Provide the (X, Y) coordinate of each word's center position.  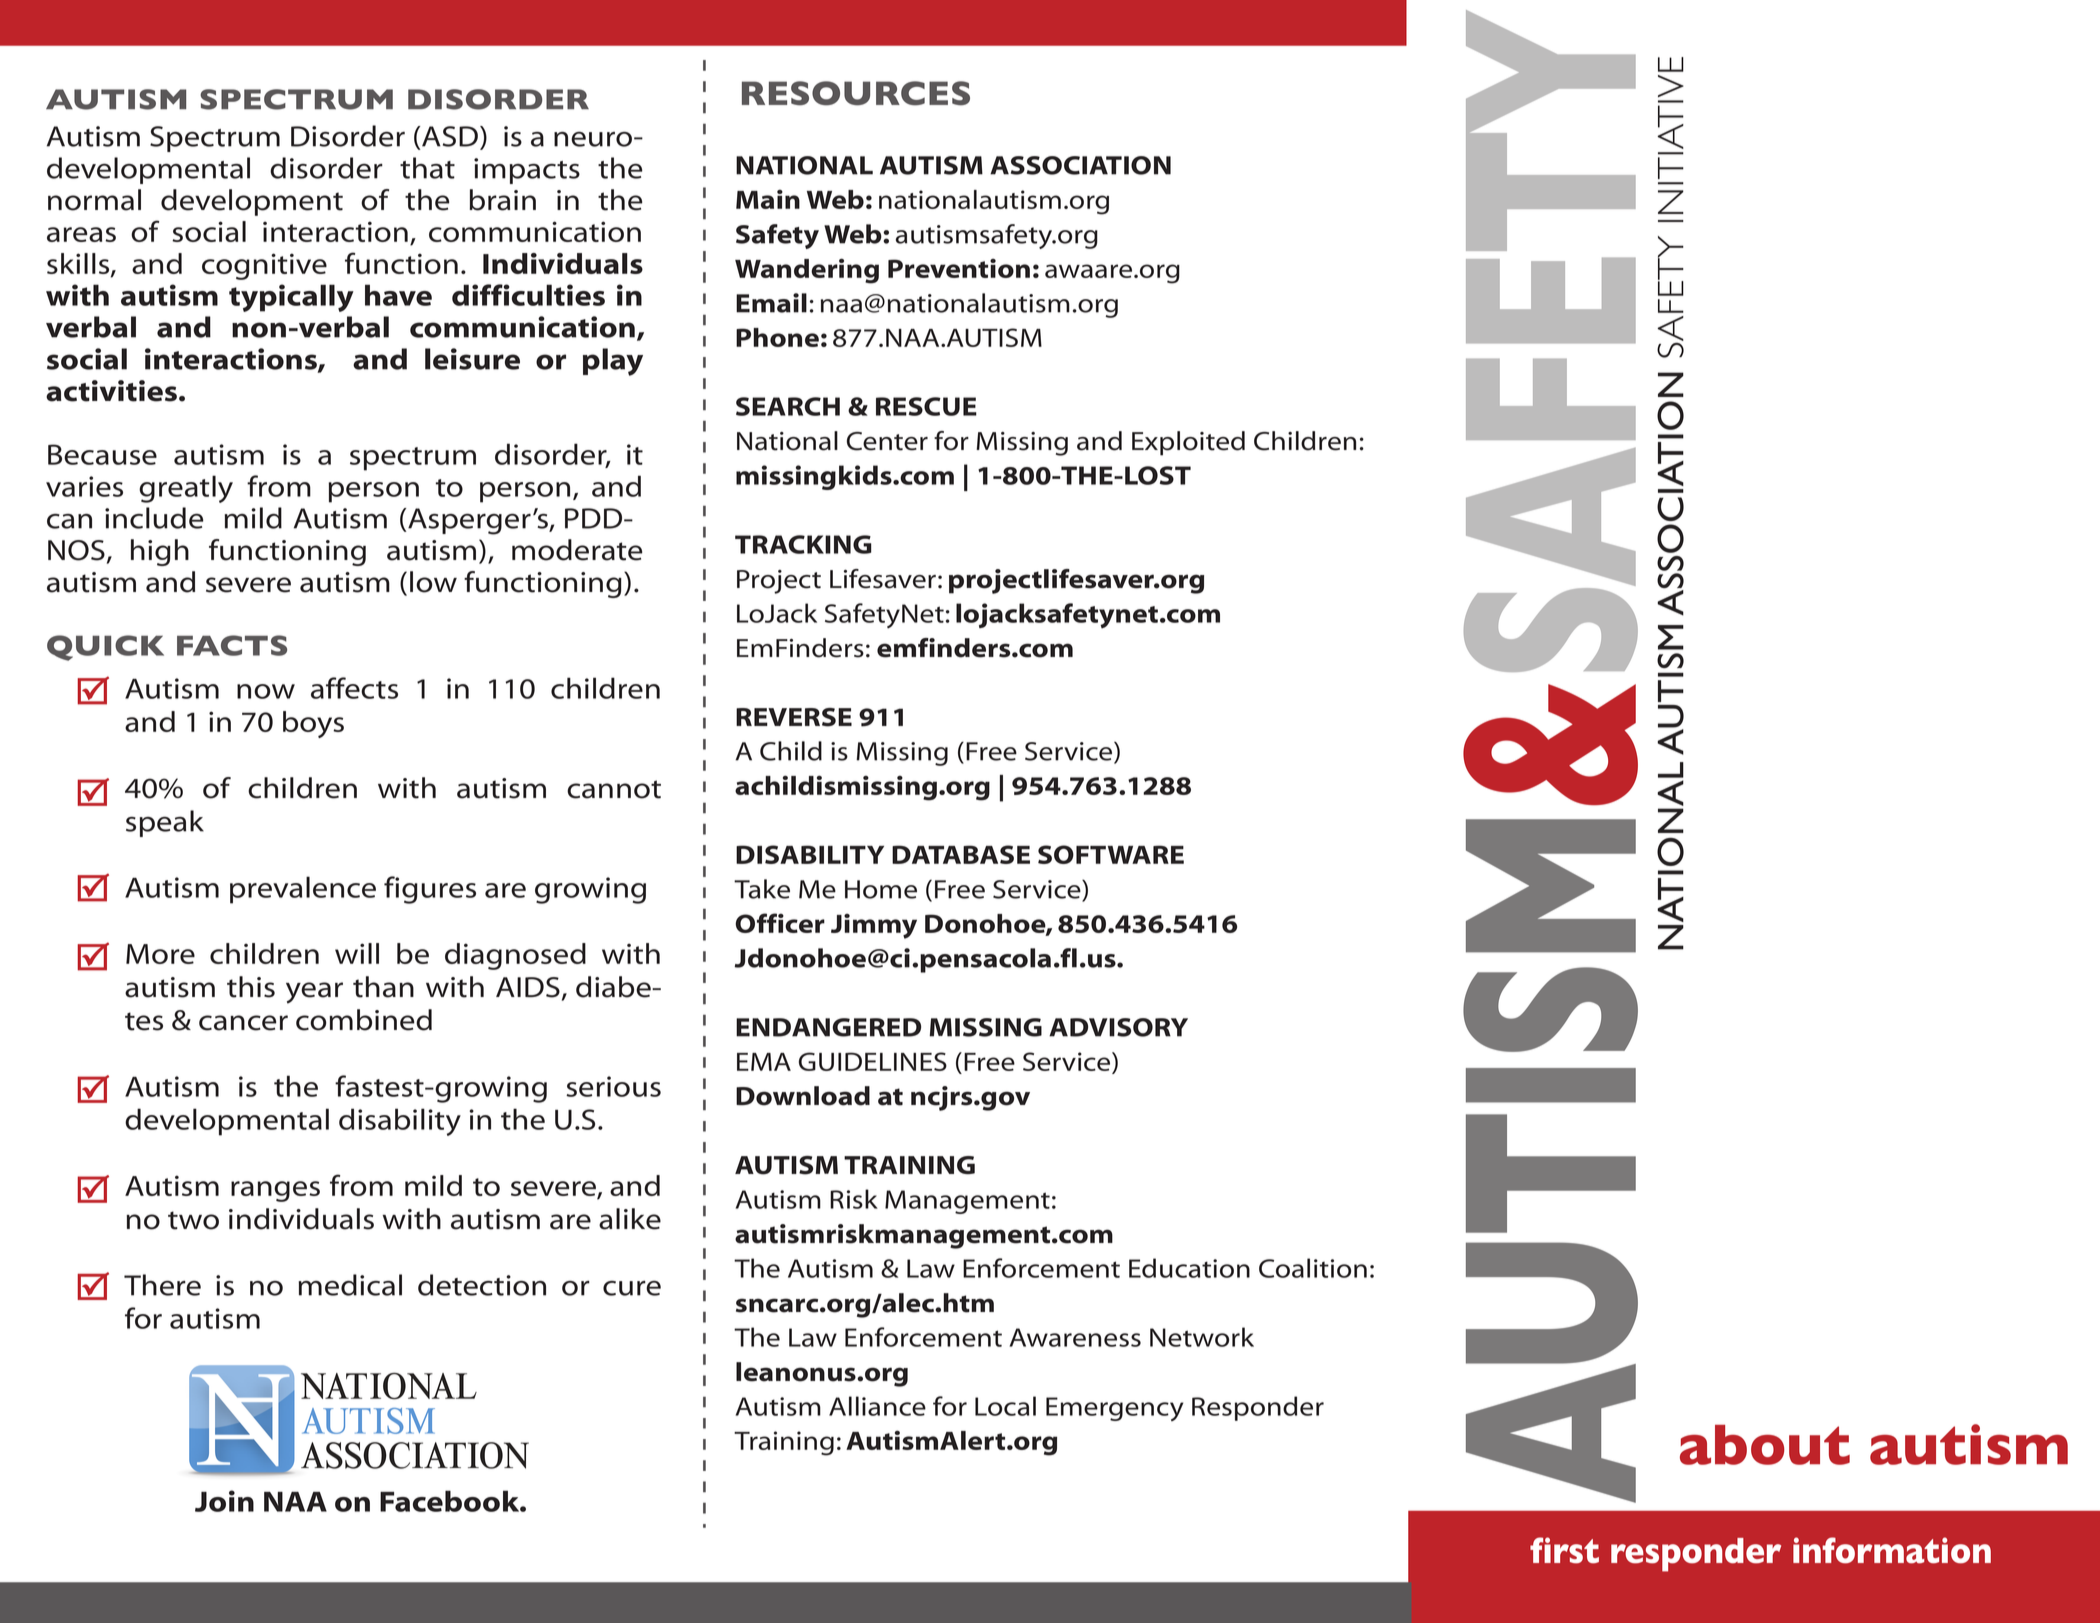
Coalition (1313, 1268)
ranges (275, 1191)
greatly (186, 489)
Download (803, 1096)
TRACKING (803, 544)
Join (224, 1501)
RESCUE (926, 406)
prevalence (303, 890)
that (427, 168)
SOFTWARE (1111, 854)
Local (1005, 1406)
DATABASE (961, 854)
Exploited (1188, 443)
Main (768, 199)
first (1564, 1550)
